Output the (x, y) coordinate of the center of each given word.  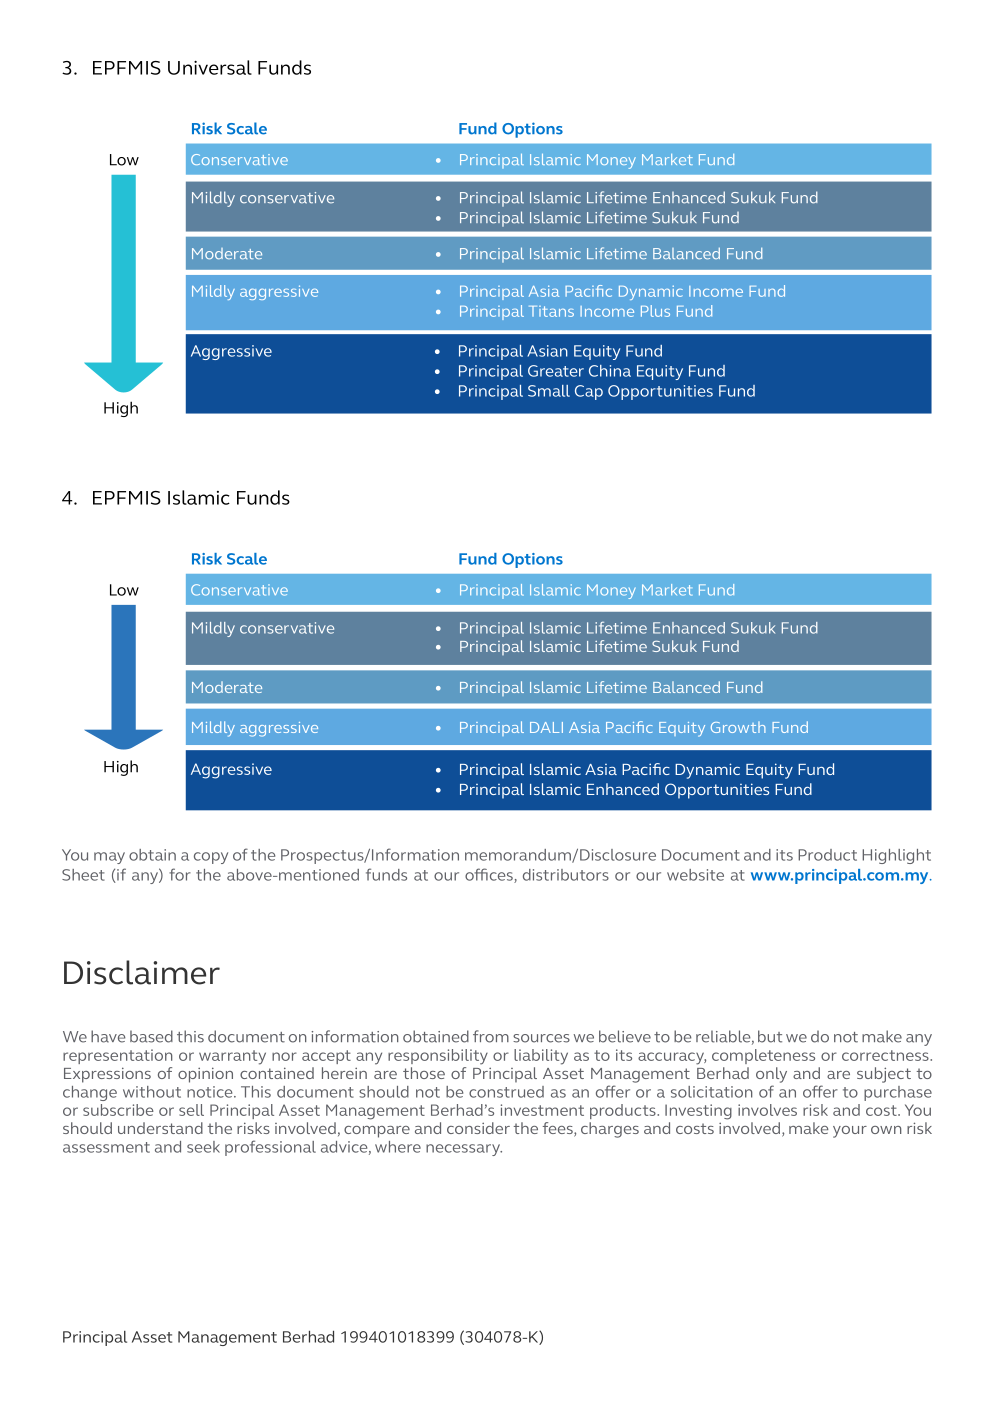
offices (490, 875)
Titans (551, 311)
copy (211, 858)
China (610, 371)
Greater (556, 371)
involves (767, 1110)
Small (549, 391)
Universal (210, 67)
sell (191, 1110)
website (695, 875)
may (109, 858)
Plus (655, 311)
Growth (738, 727)
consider (478, 1128)
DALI (546, 727)
